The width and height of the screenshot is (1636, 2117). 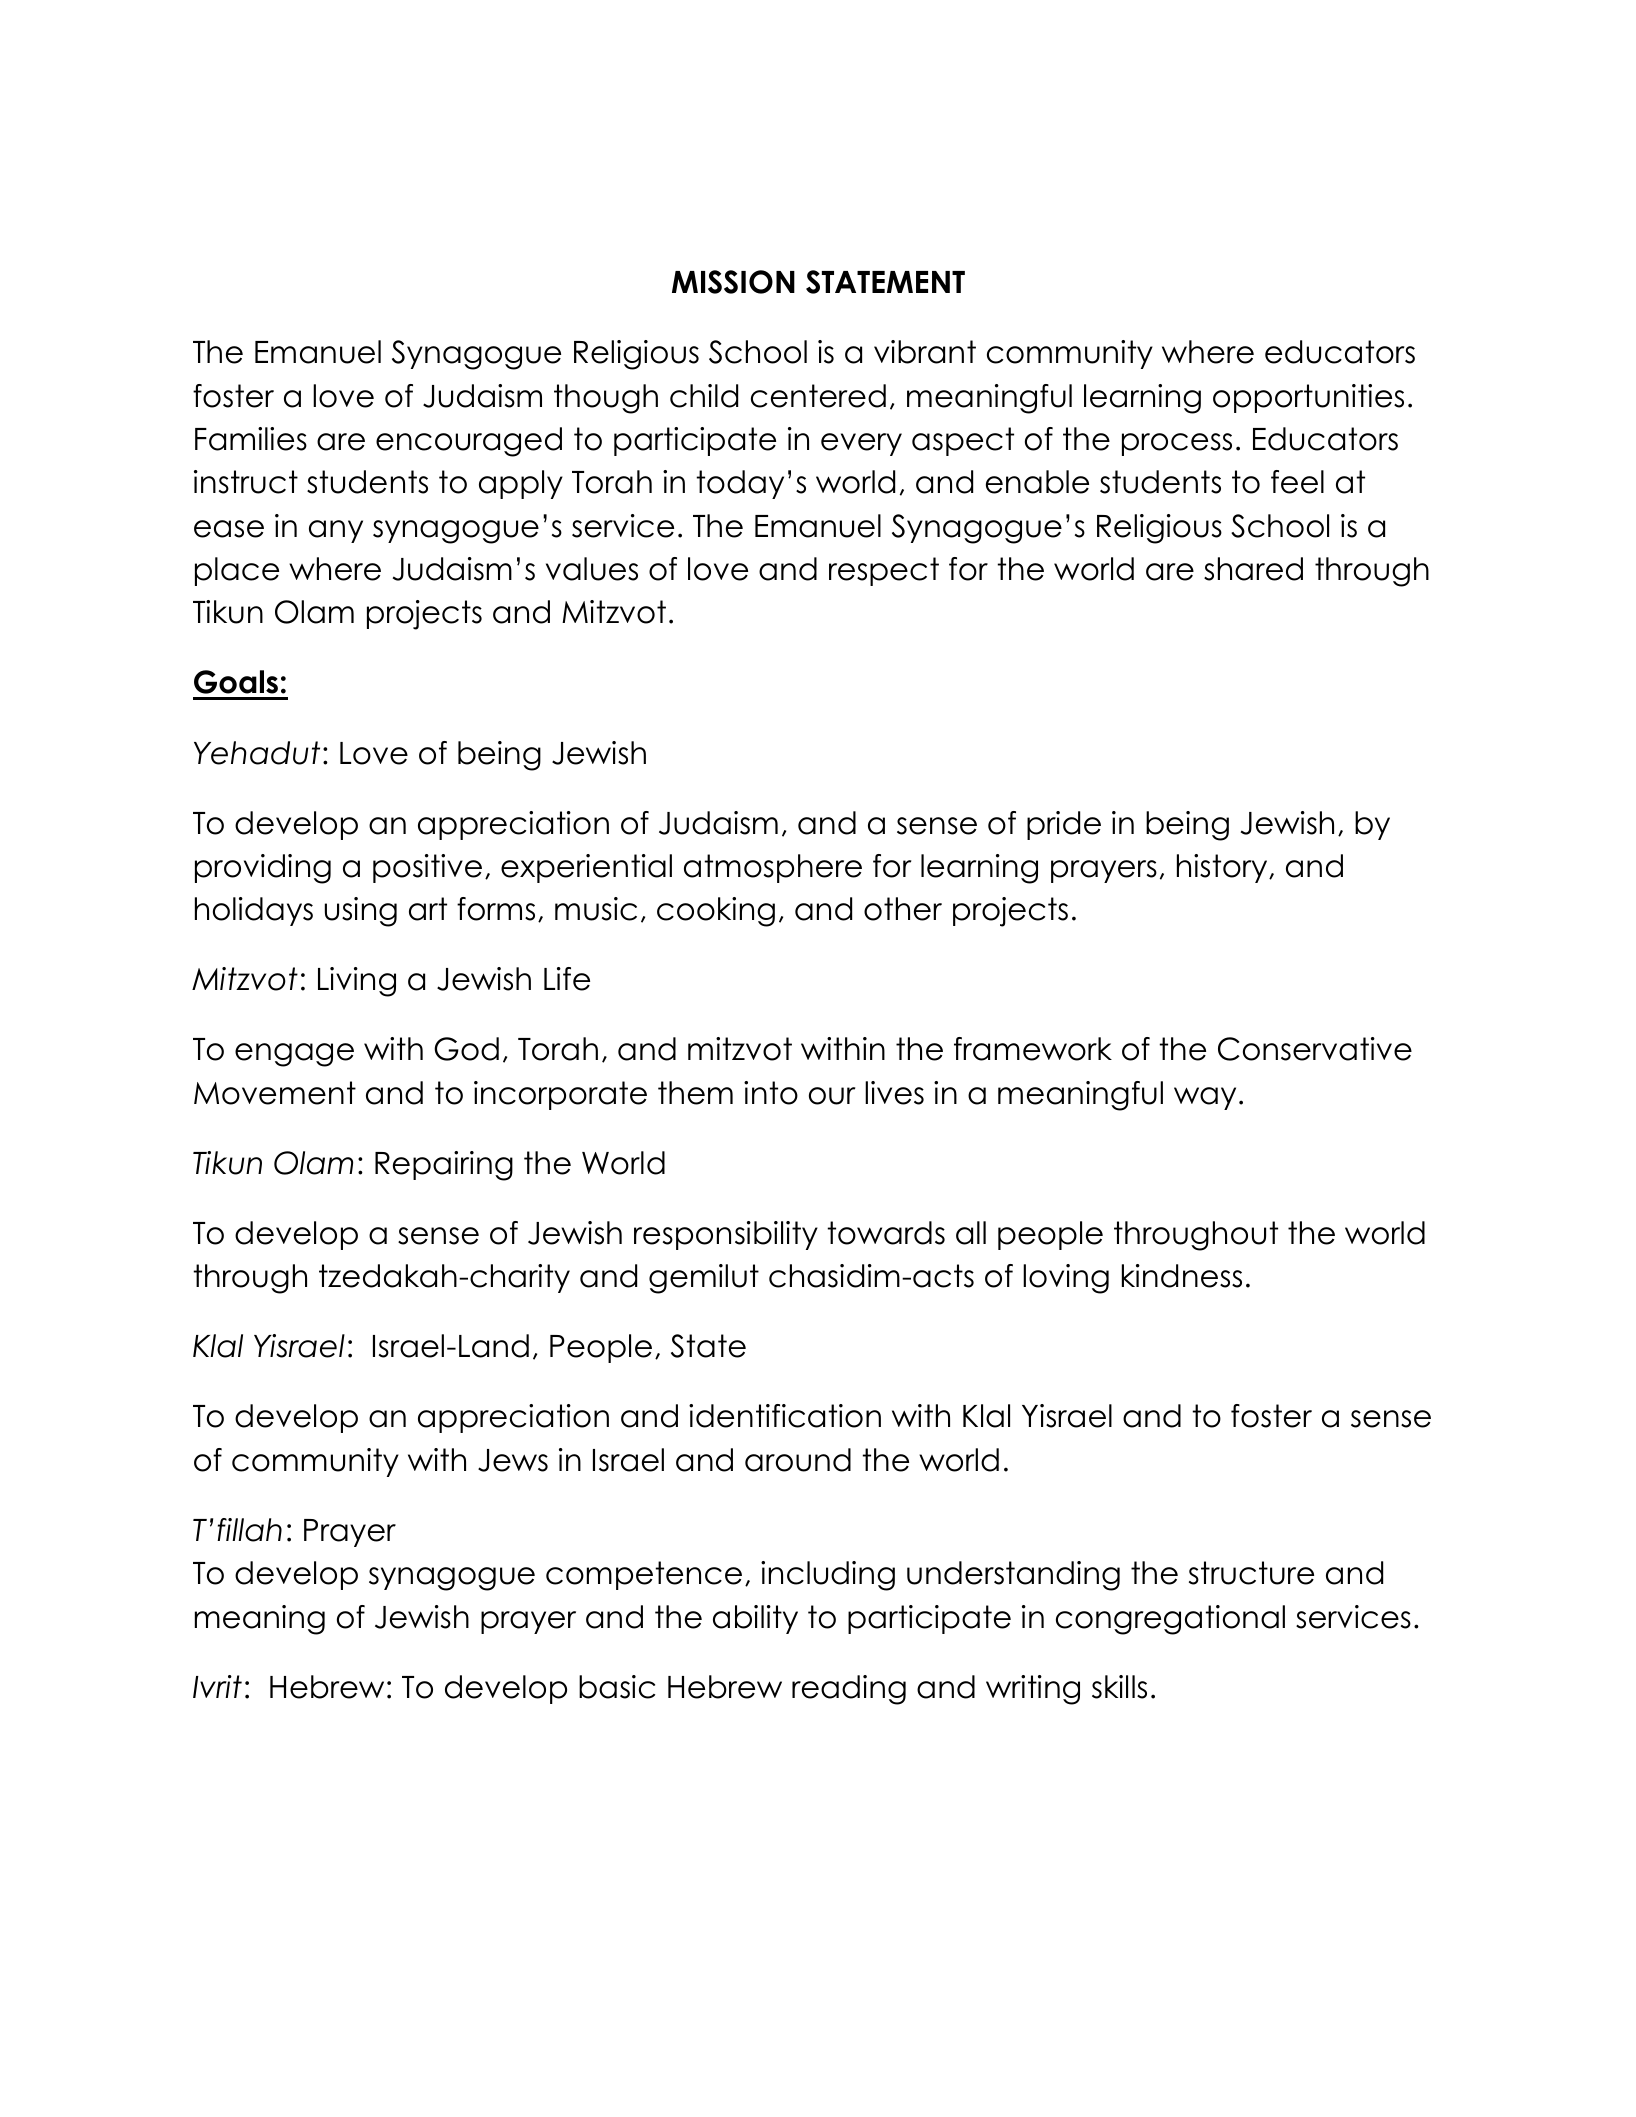 I want to click on respect, so click(x=884, y=571).
